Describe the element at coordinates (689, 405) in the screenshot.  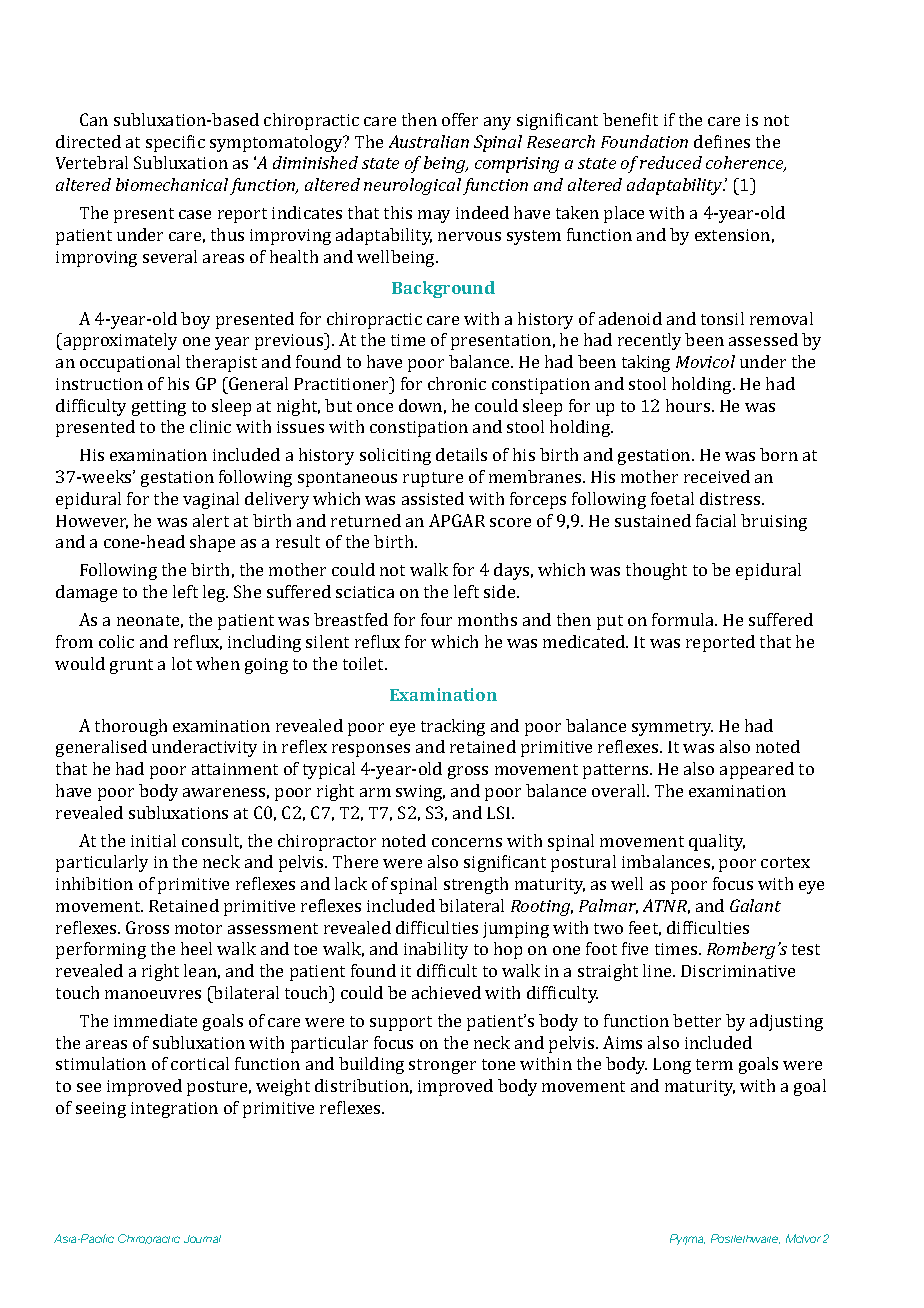
I see `hours` at that location.
